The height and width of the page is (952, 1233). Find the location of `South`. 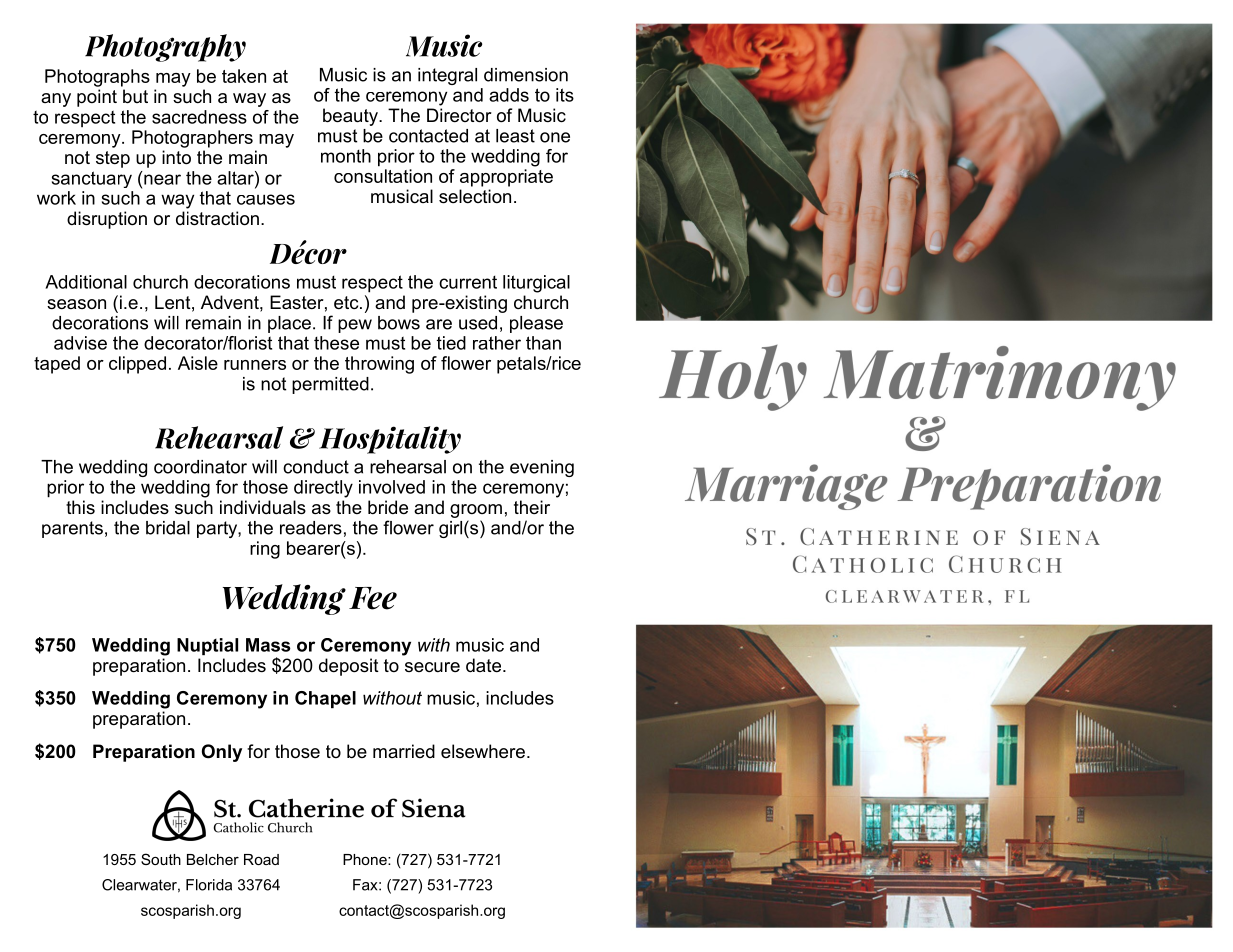

South is located at coordinates (161, 859).
